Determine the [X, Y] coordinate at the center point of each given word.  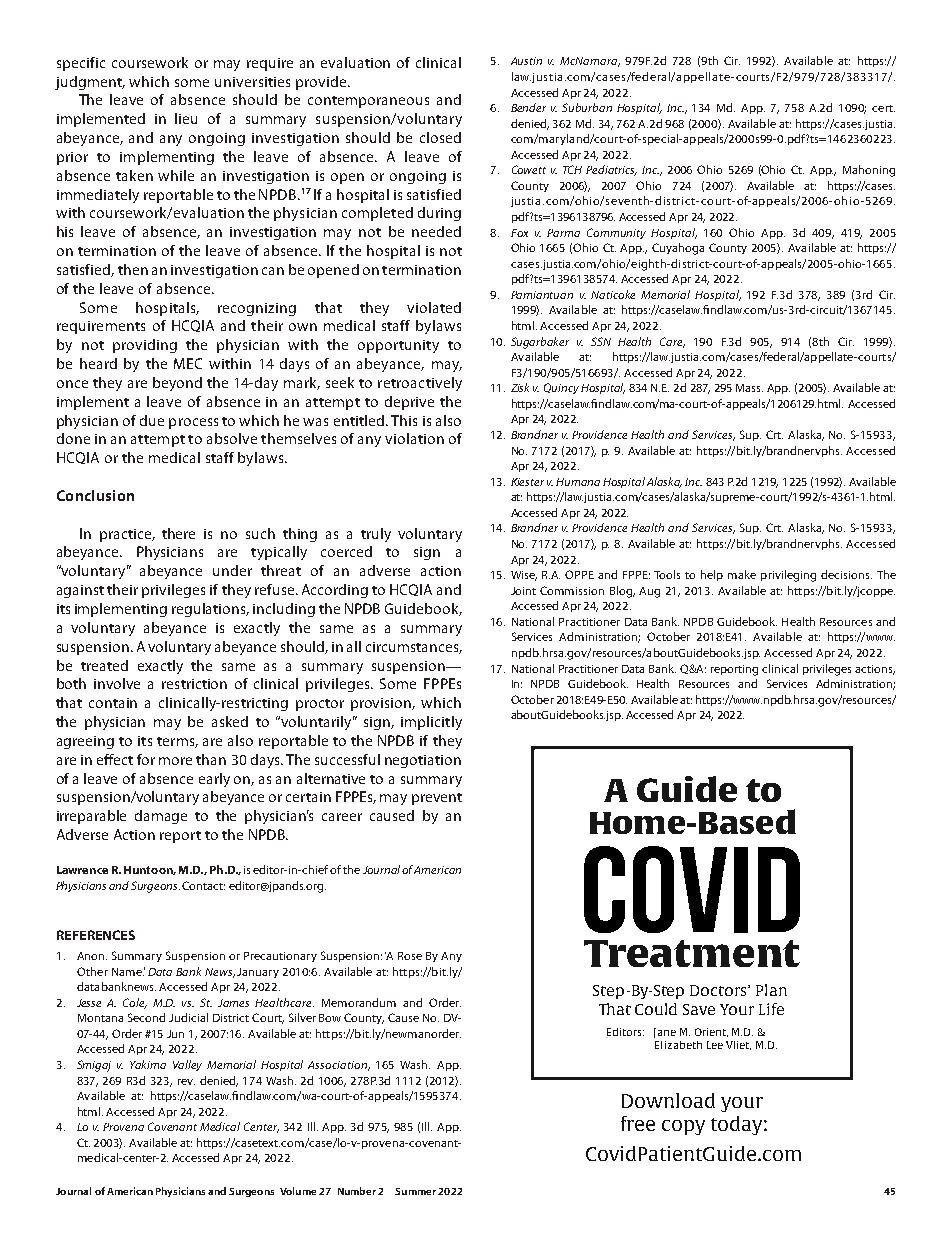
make [742, 574]
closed [440, 137]
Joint [523, 591]
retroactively [420, 384]
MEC [188, 363]
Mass [749, 388]
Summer [415, 1191]
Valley [187, 1065]
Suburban [587, 107]
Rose [410, 956]
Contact [203, 885]
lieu [186, 118]
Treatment [692, 953]
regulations [210, 610]
